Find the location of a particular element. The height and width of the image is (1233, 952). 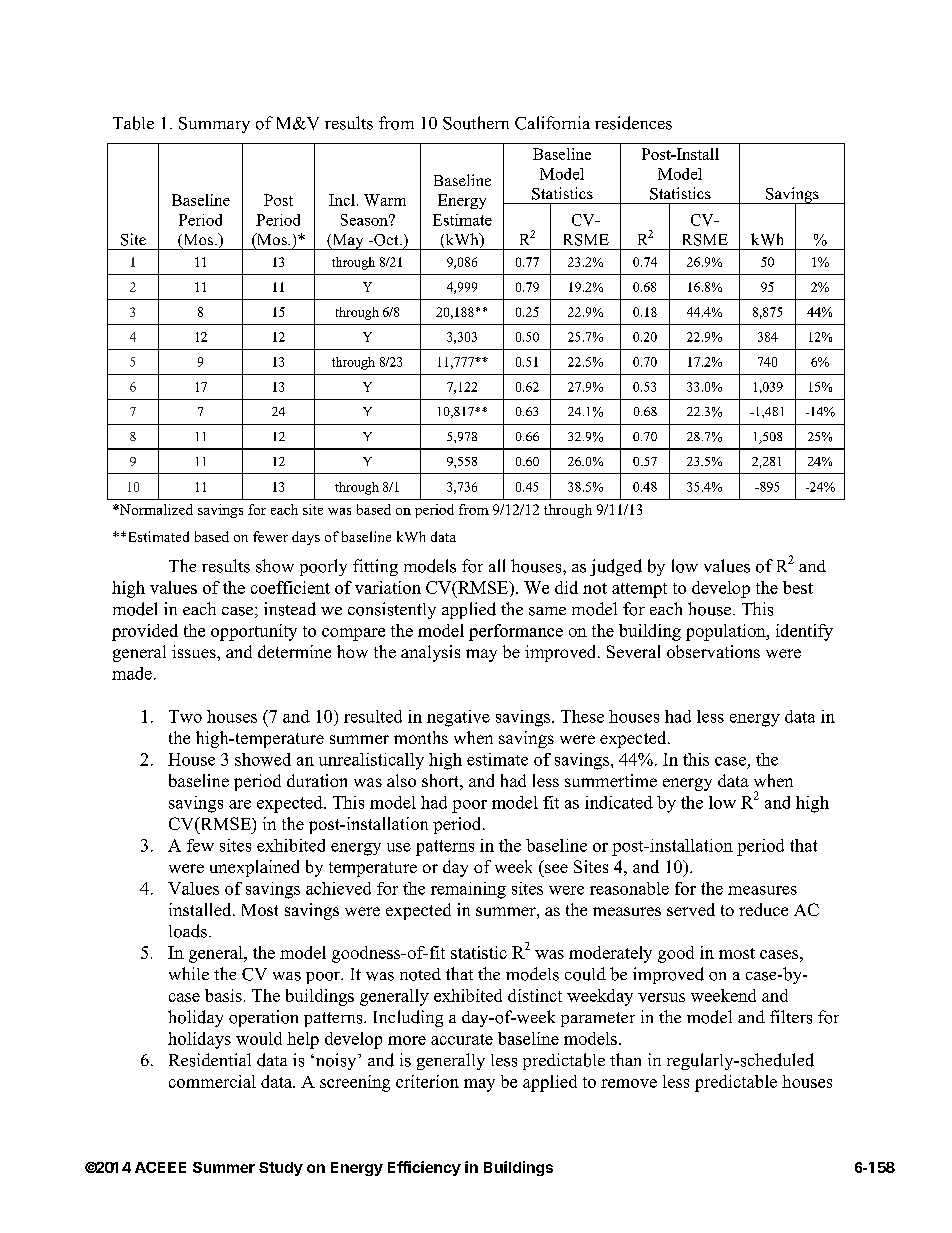

analysis is located at coordinates (430, 653).
